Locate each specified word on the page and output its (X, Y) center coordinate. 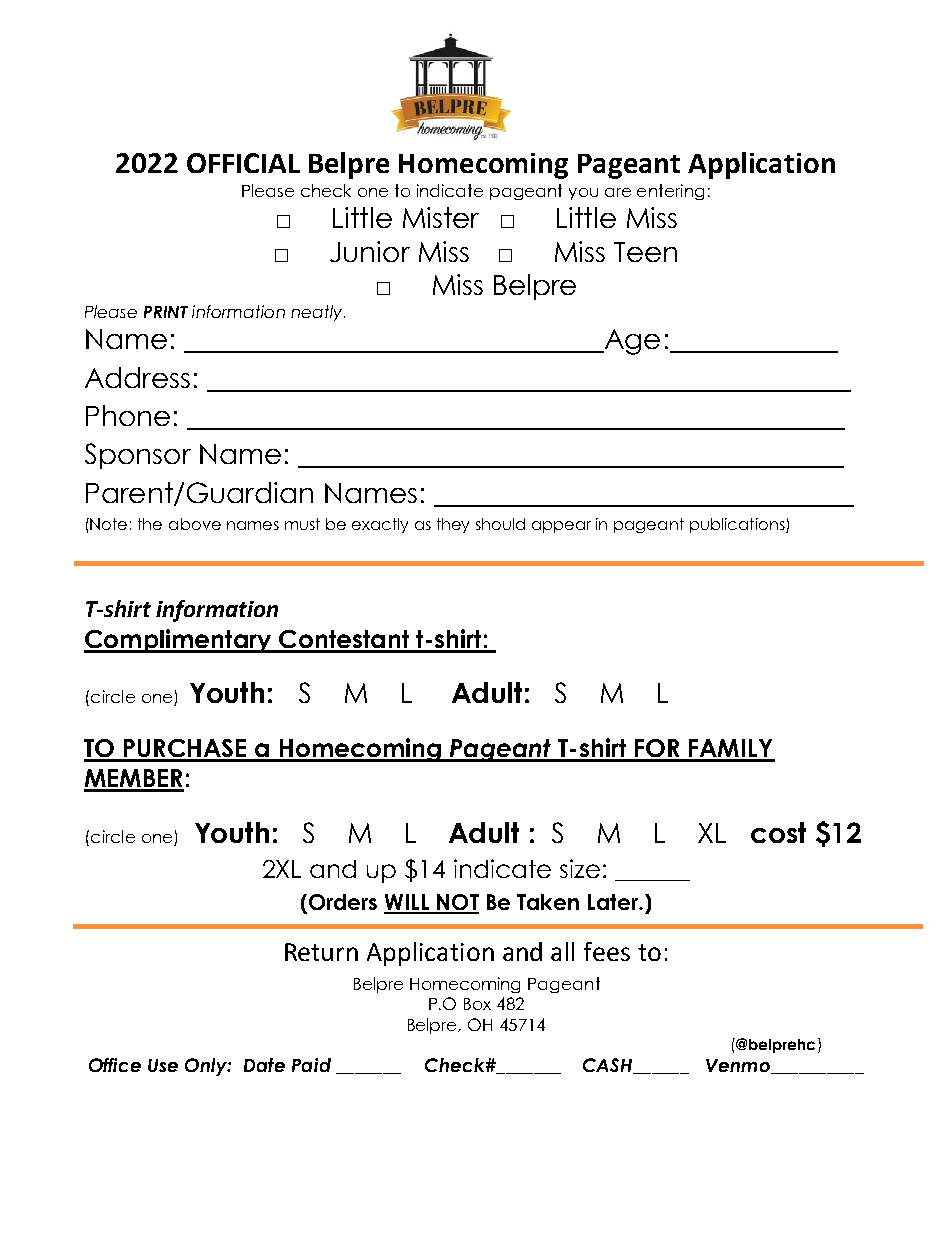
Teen (645, 252)
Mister (441, 217)
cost (778, 832)
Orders (341, 903)
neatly (318, 313)
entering (670, 192)
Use (163, 1065)
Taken (548, 902)
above (195, 524)
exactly (380, 525)
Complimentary (179, 641)
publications (738, 525)
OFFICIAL (243, 163)
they (453, 525)
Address (137, 377)
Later (614, 902)
